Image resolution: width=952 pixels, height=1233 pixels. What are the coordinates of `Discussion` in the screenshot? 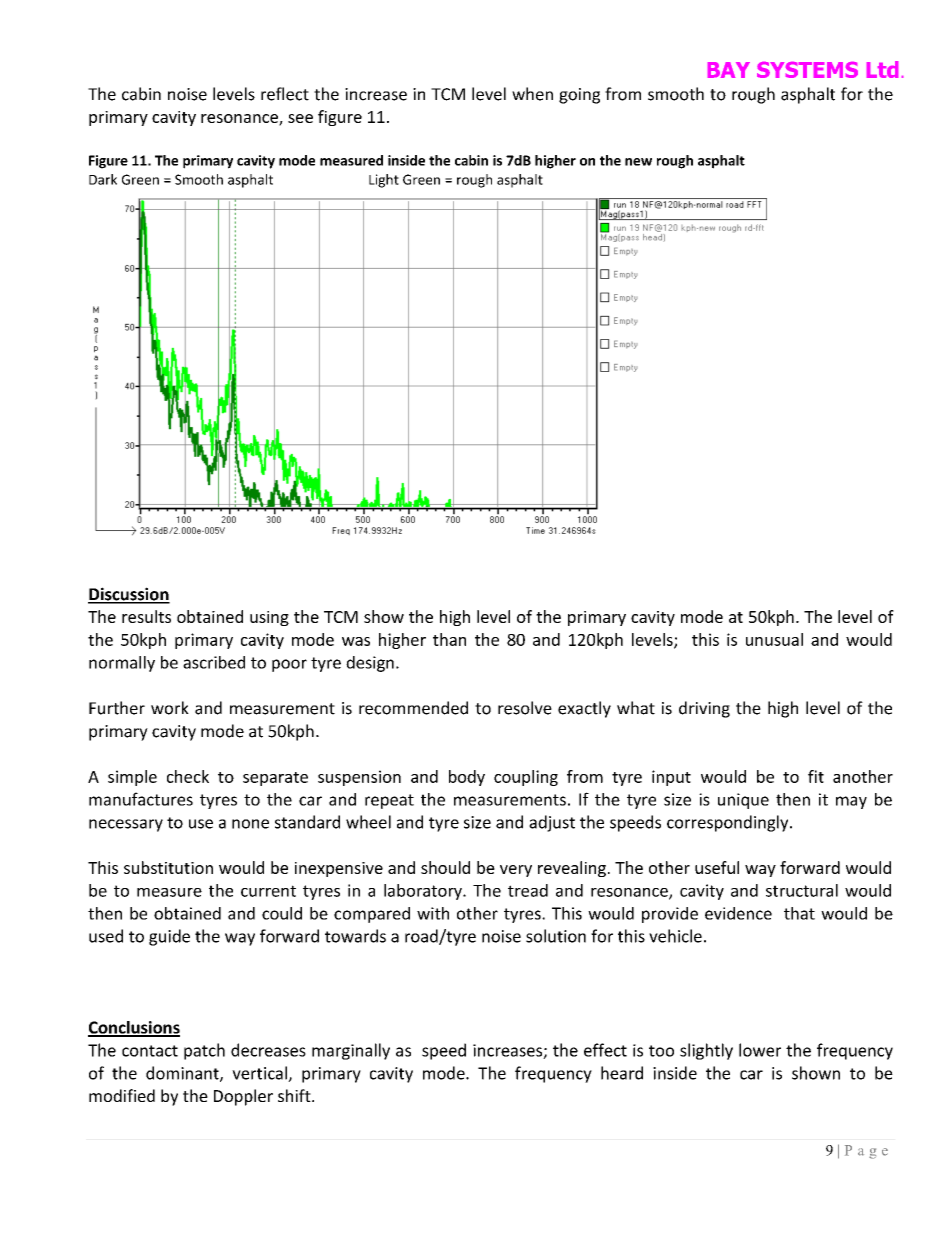 It's located at (129, 595).
